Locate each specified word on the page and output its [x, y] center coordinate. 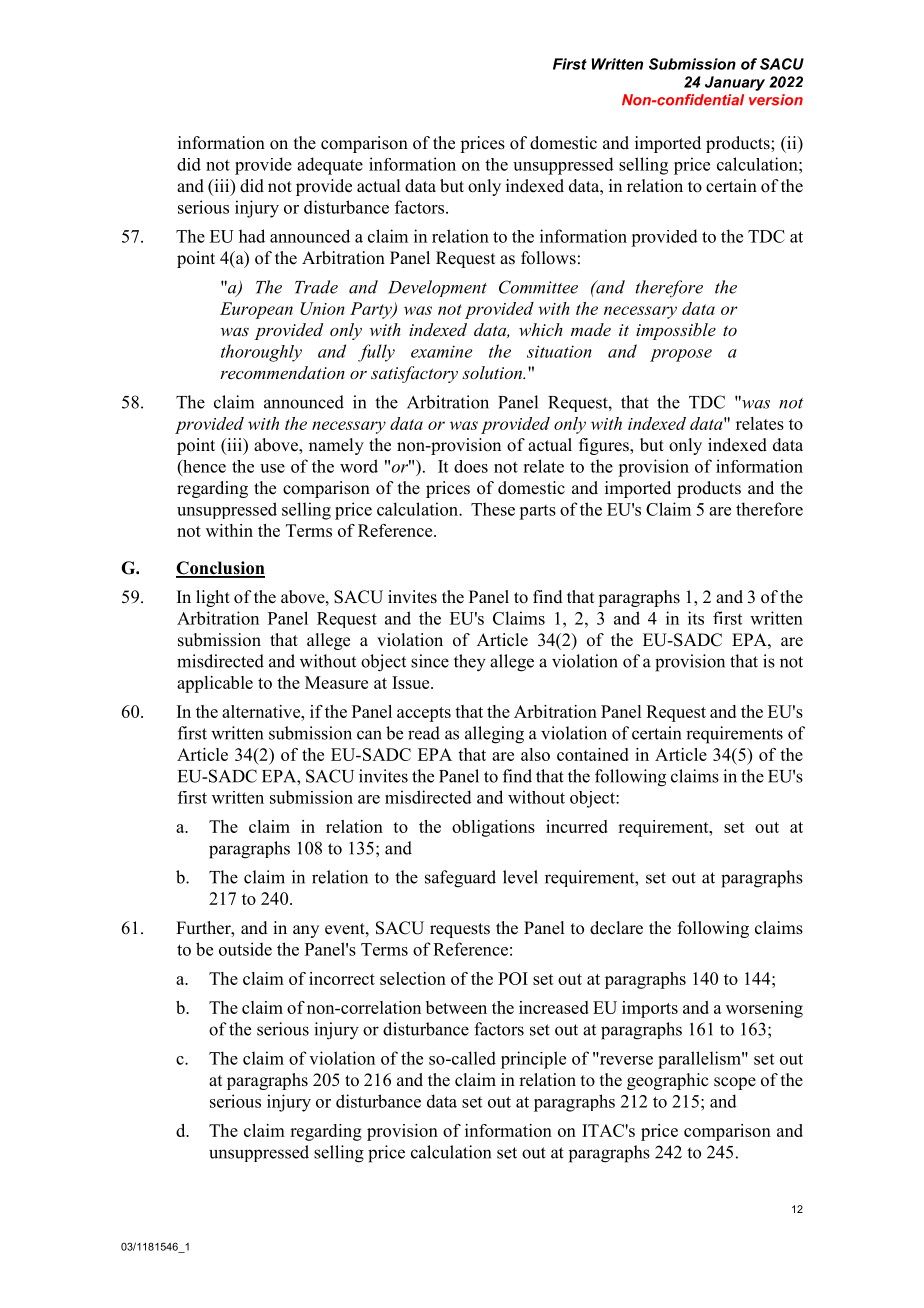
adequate [330, 166]
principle [533, 1060]
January [735, 83]
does [471, 466]
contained [593, 754]
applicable [215, 684]
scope [735, 1083]
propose [681, 355]
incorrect [342, 978]
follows [548, 258]
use [272, 468]
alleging [494, 735]
